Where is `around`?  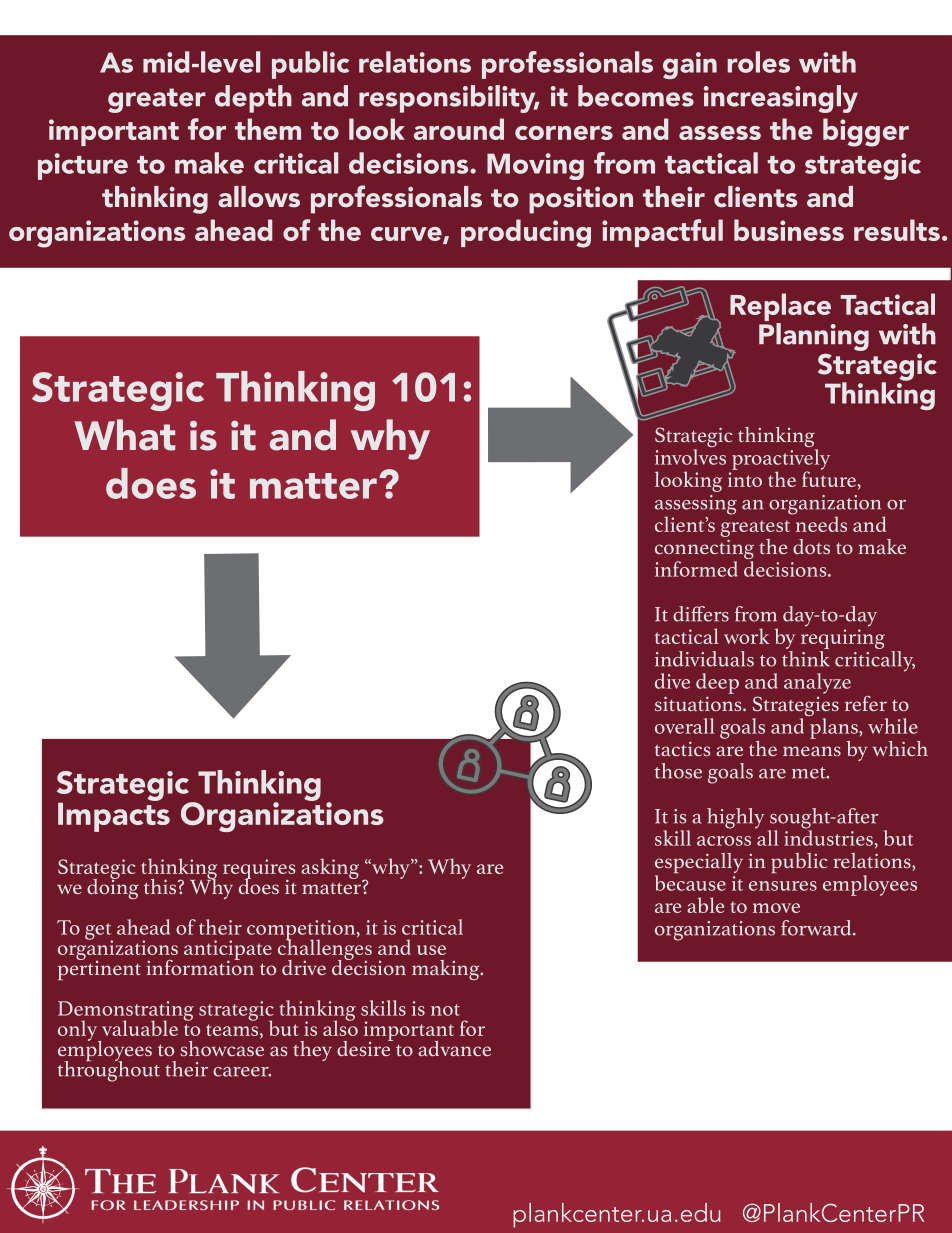
around is located at coordinates (459, 129).
